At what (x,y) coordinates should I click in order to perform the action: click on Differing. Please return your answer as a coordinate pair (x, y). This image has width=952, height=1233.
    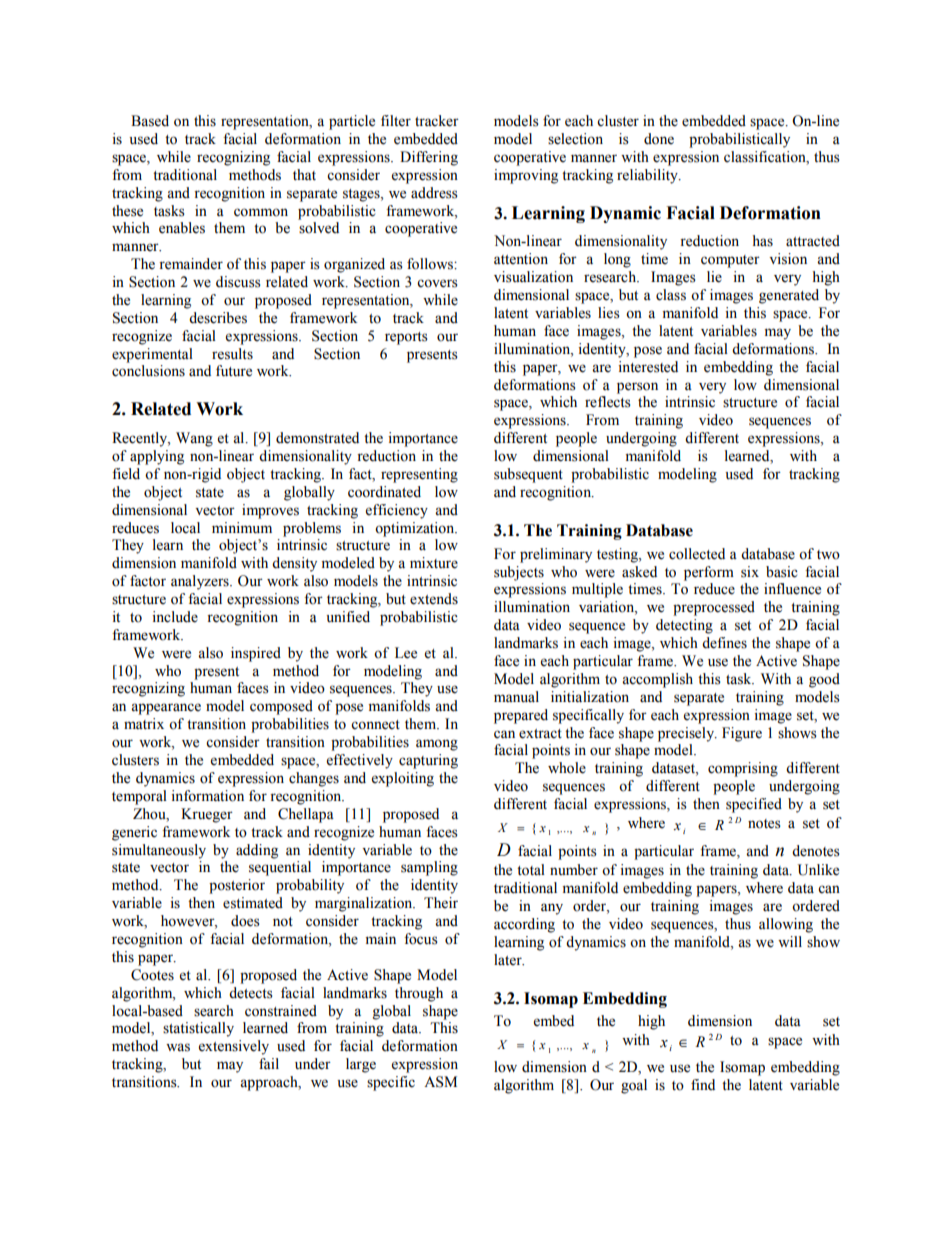
    Looking at the image, I should click on (429, 158).
